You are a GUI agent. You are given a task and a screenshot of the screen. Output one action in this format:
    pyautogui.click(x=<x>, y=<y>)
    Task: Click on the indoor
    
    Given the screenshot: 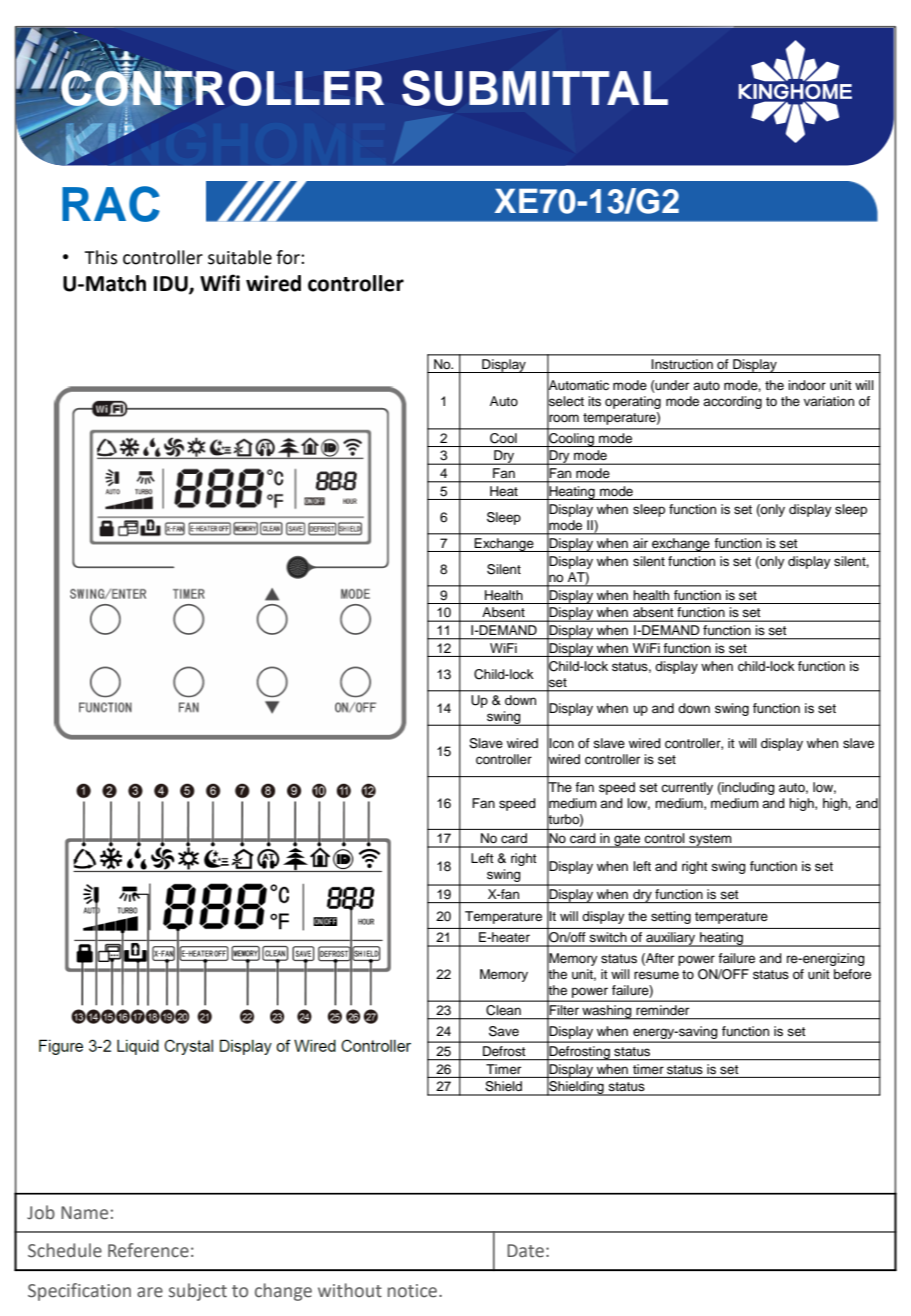 What is the action you would take?
    pyautogui.click(x=807, y=385)
